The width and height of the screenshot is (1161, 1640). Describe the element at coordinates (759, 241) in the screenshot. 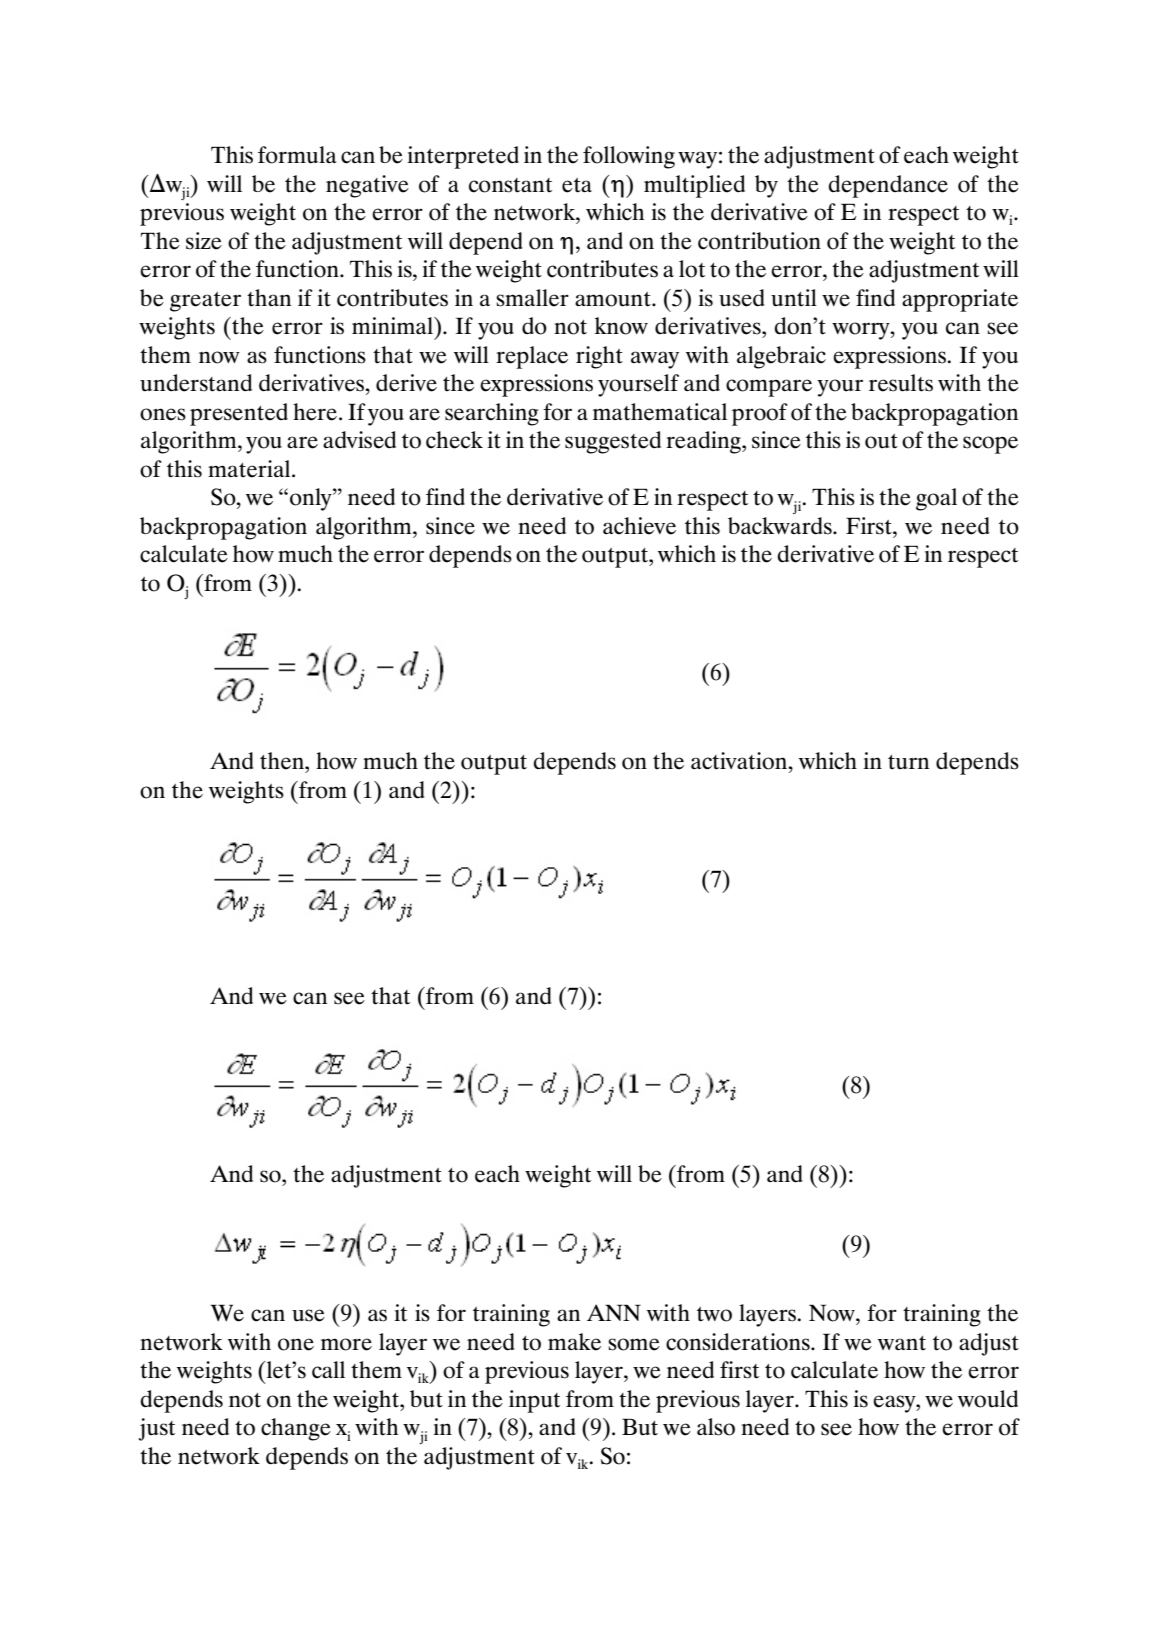

I see `contribution` at that location.
